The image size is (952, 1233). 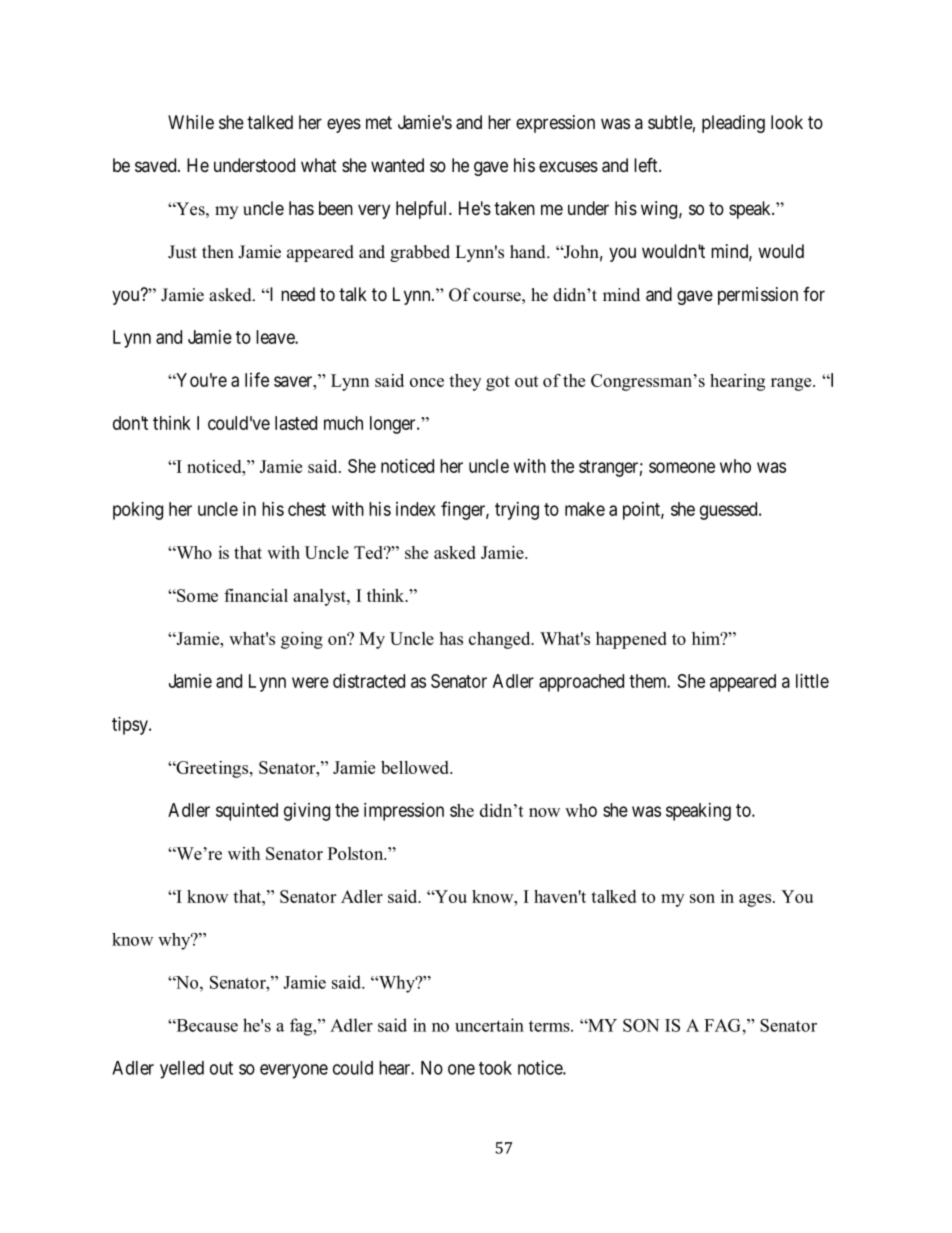 I want to click on changed, so click(x=501, y=640).
